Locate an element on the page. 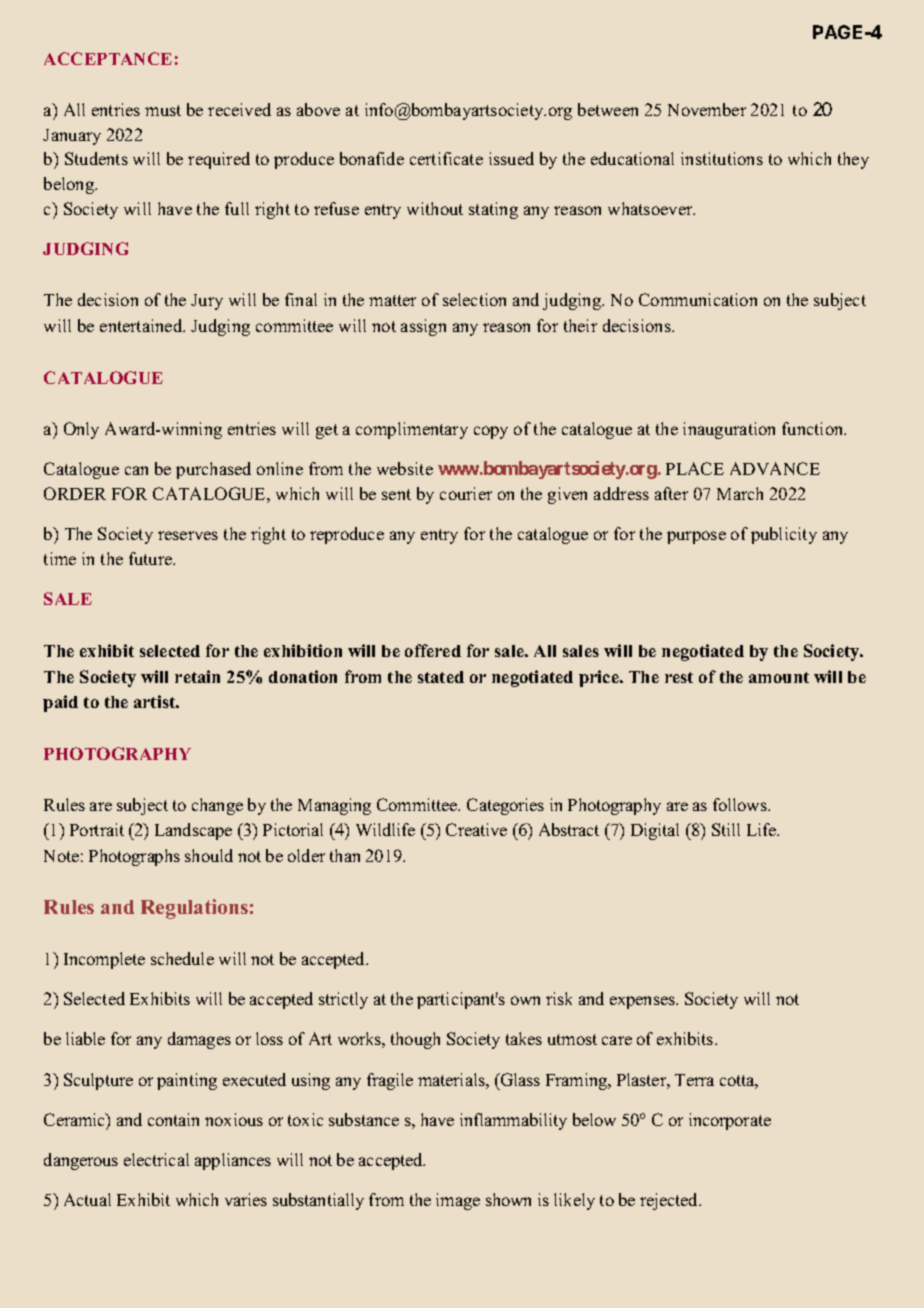 The image size is (924, 1308). retain is located at coordinates (197, 676).
